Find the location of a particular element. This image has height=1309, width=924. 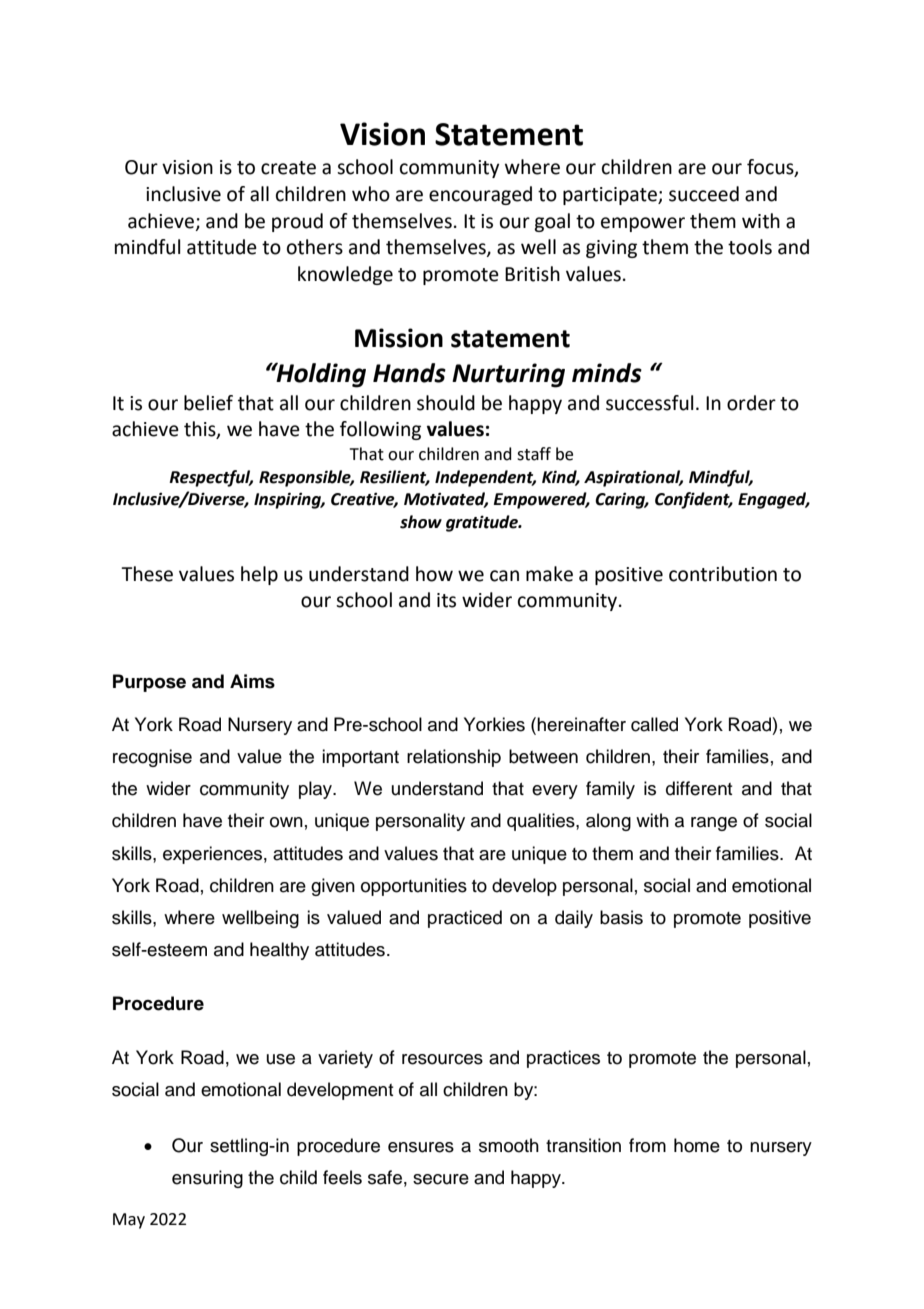

succeed is located at coordinates (704, 194).
